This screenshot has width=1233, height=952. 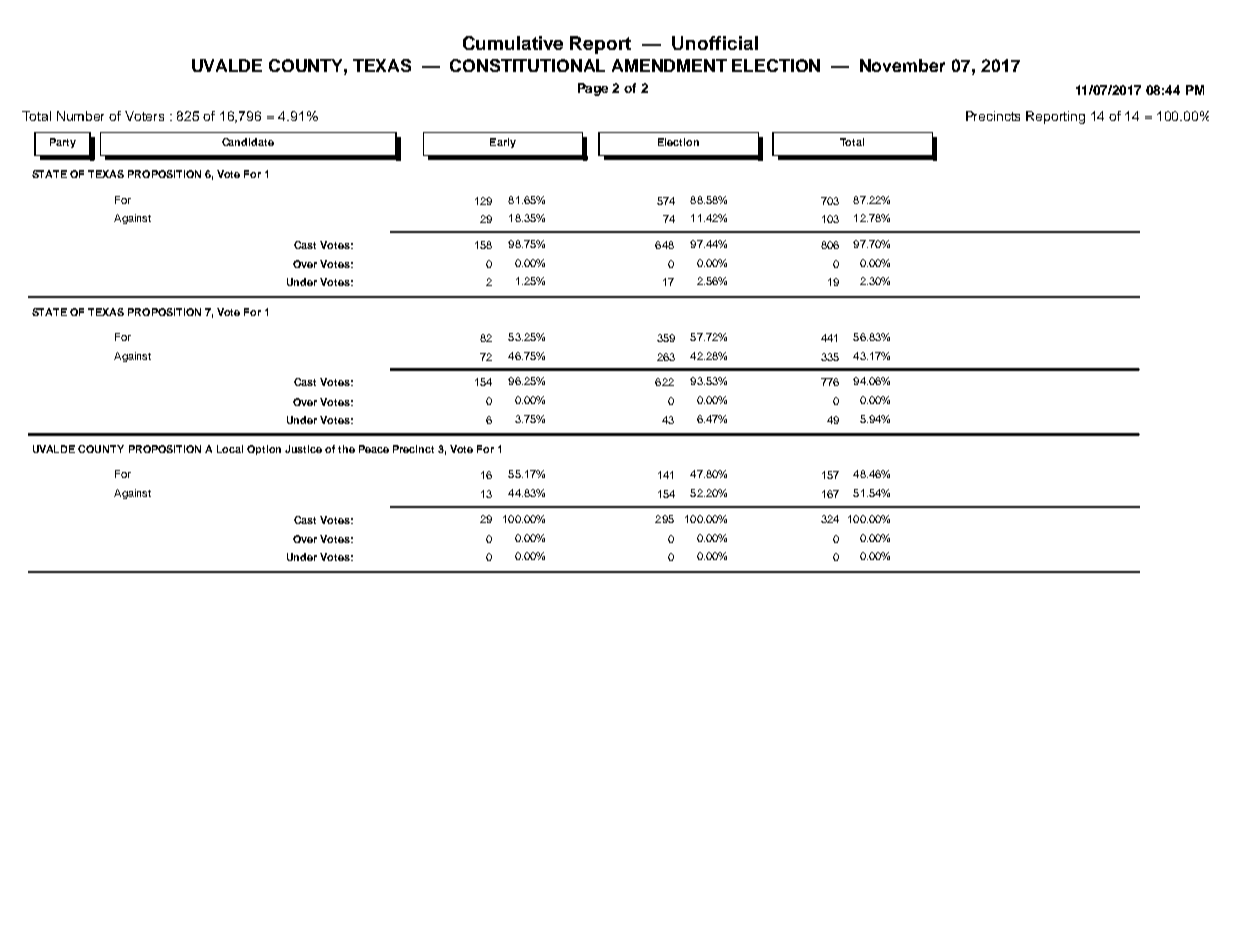 What do you see at coordinates (715, 43) in the screenshot?
I see `Unofficial` at bounding box center [715, 43].
